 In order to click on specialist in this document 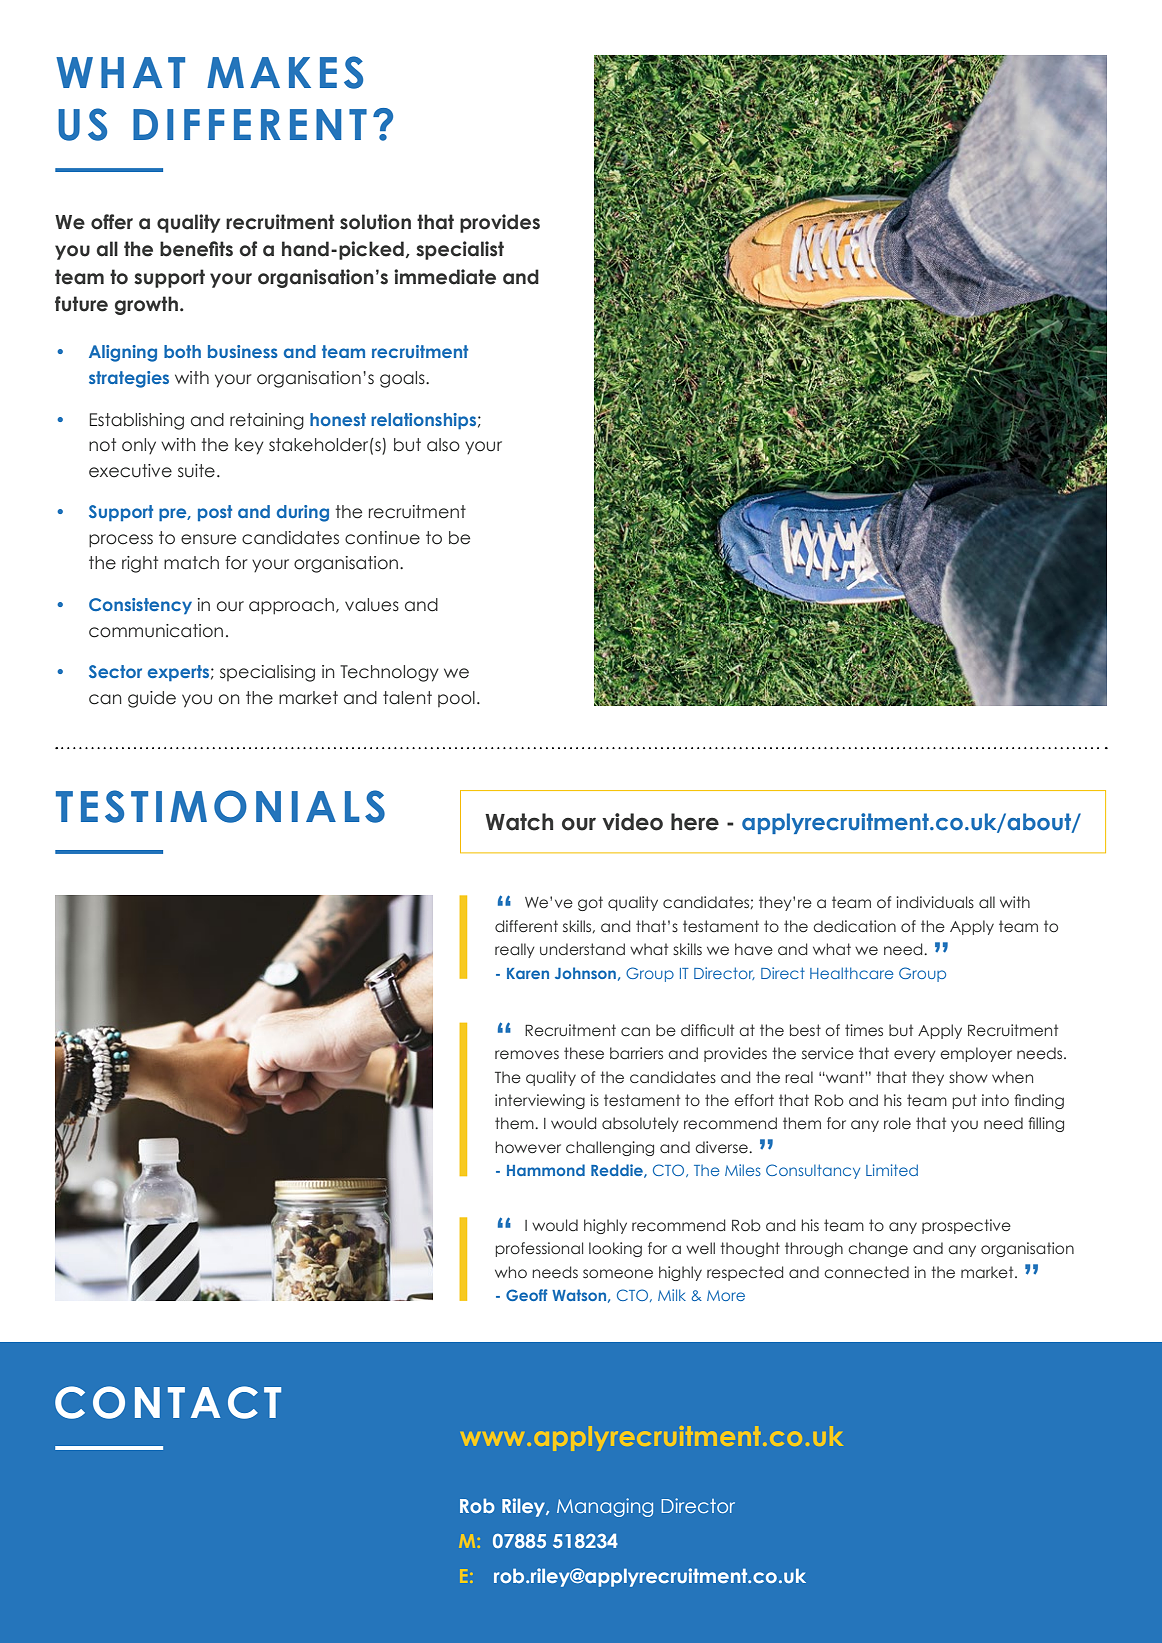, I will do `click(460, 250)`.
